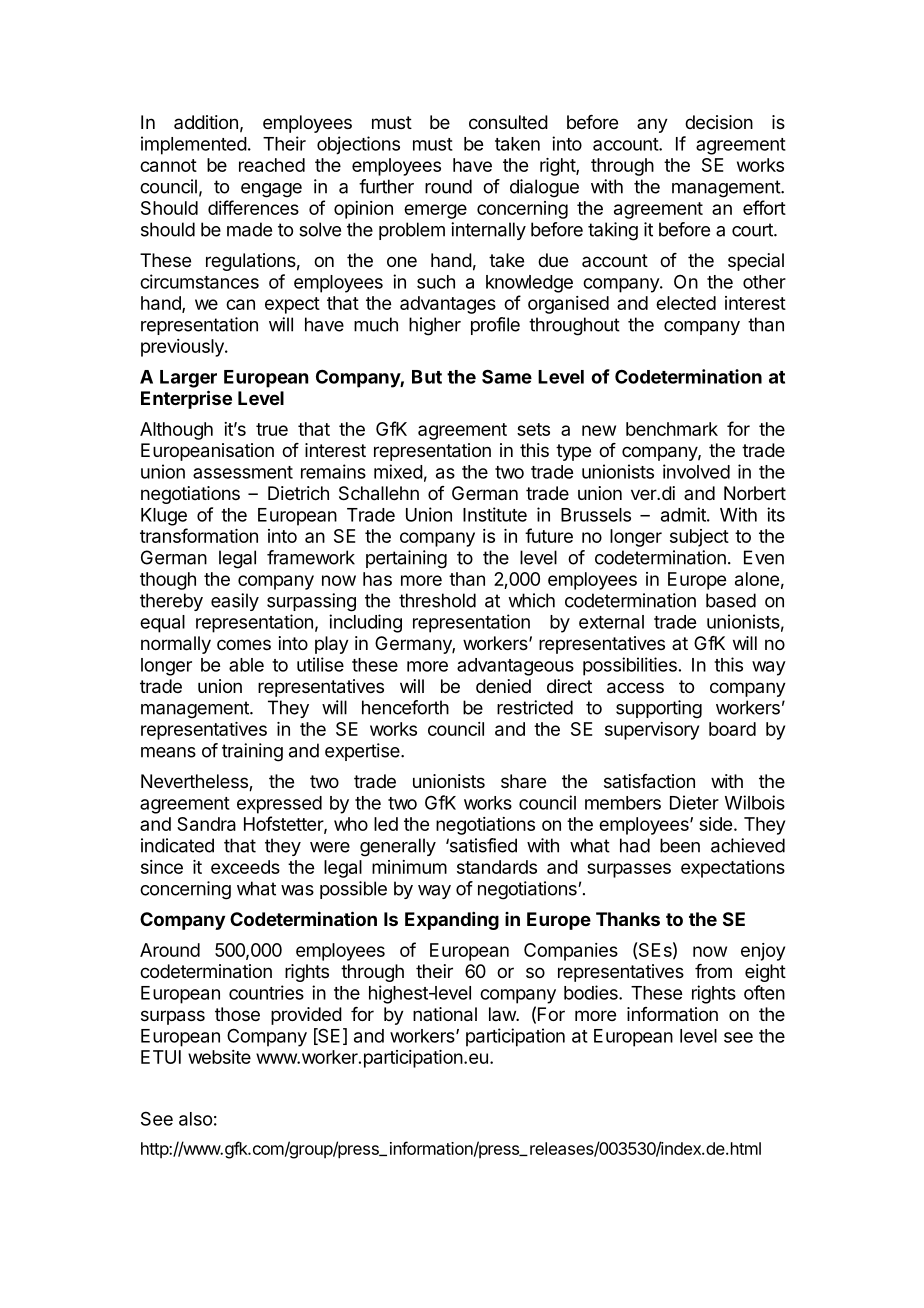 This screenshot has width=924, height=1308. I want to click on assessment, so click(243, 472).
